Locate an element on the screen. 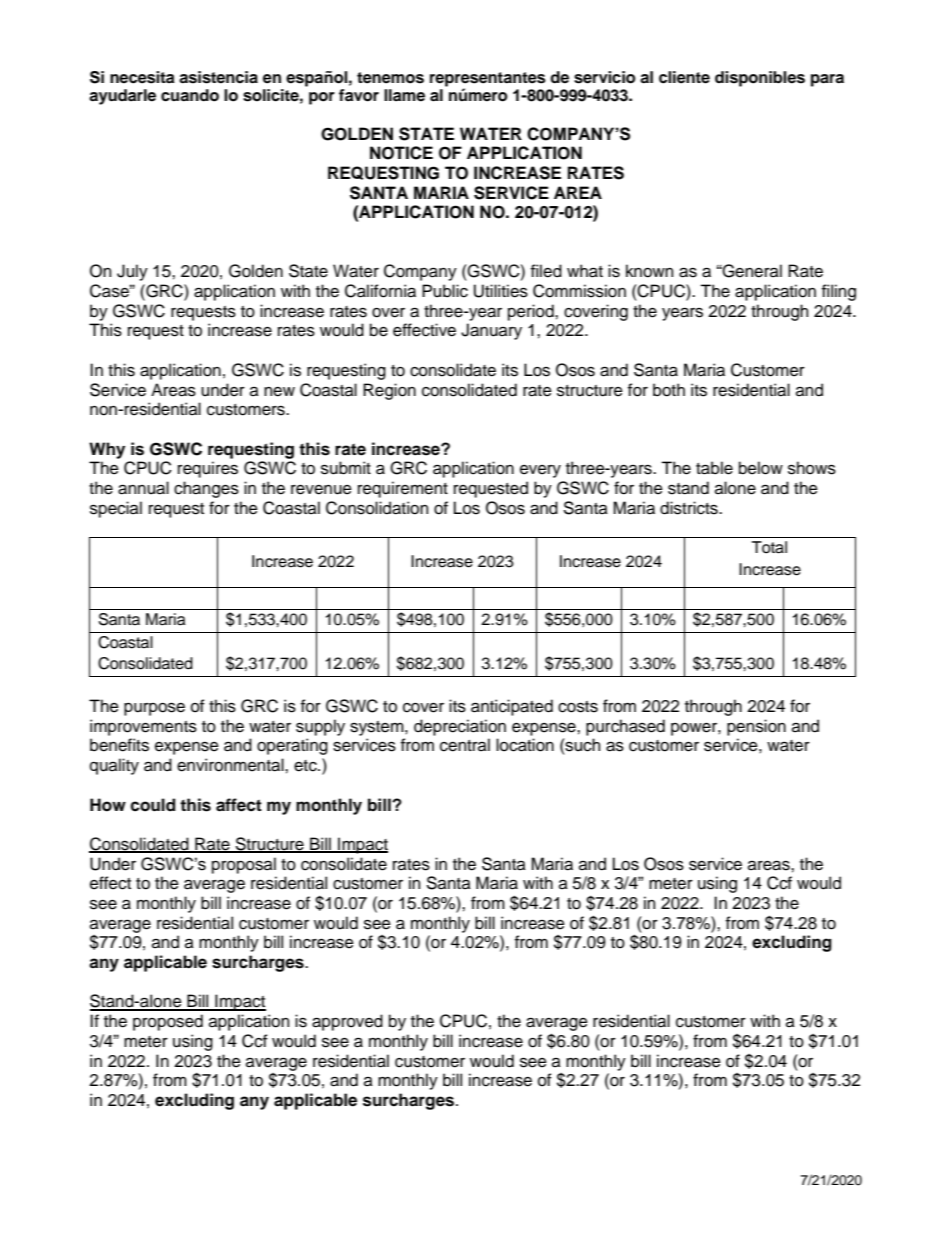 The height and width of the screenshot is (1233, 952). cuando is located at coordinates (190, 95).
